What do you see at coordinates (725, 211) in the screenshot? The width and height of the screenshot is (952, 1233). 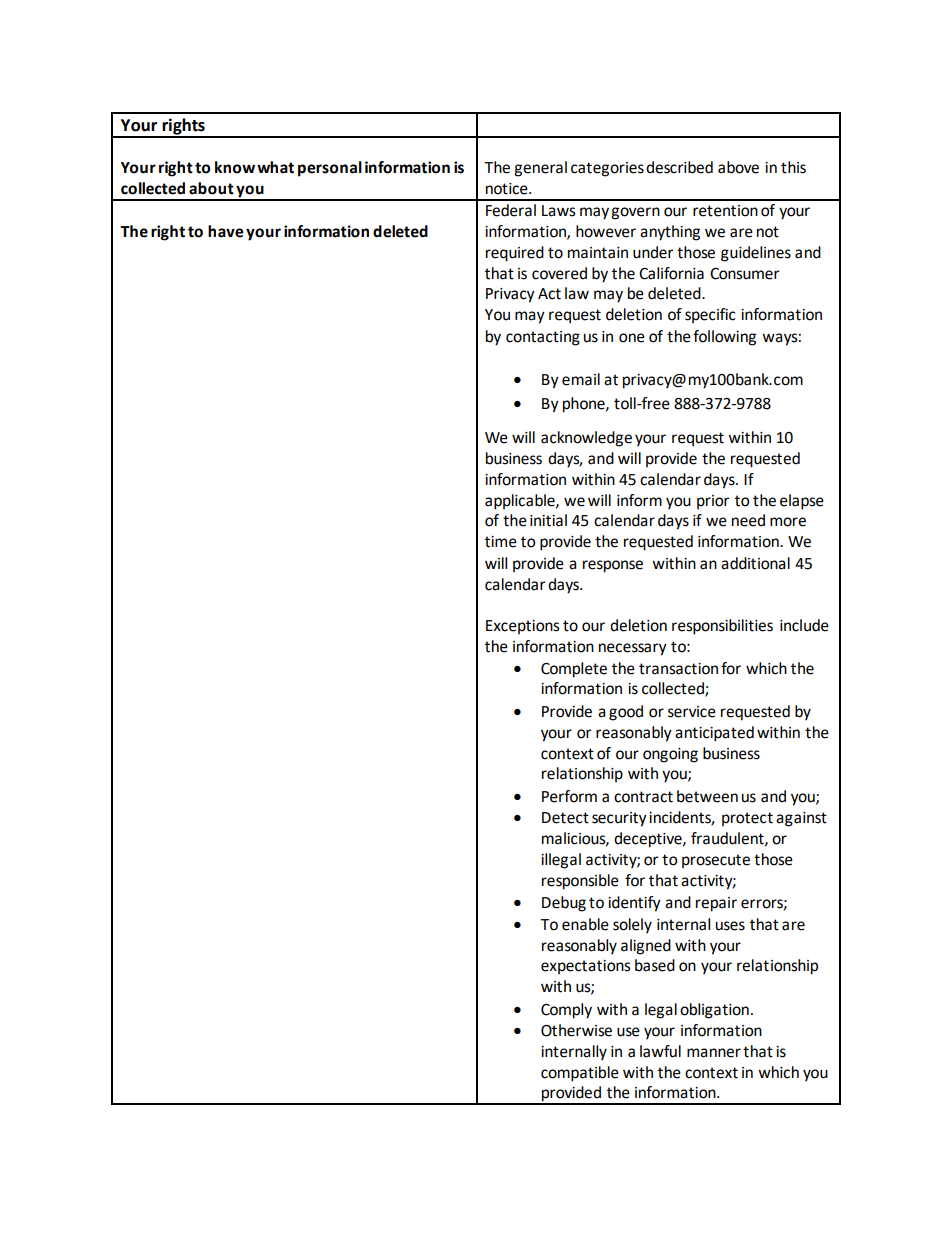 I see `retention` at bounding box center [725, 211].
